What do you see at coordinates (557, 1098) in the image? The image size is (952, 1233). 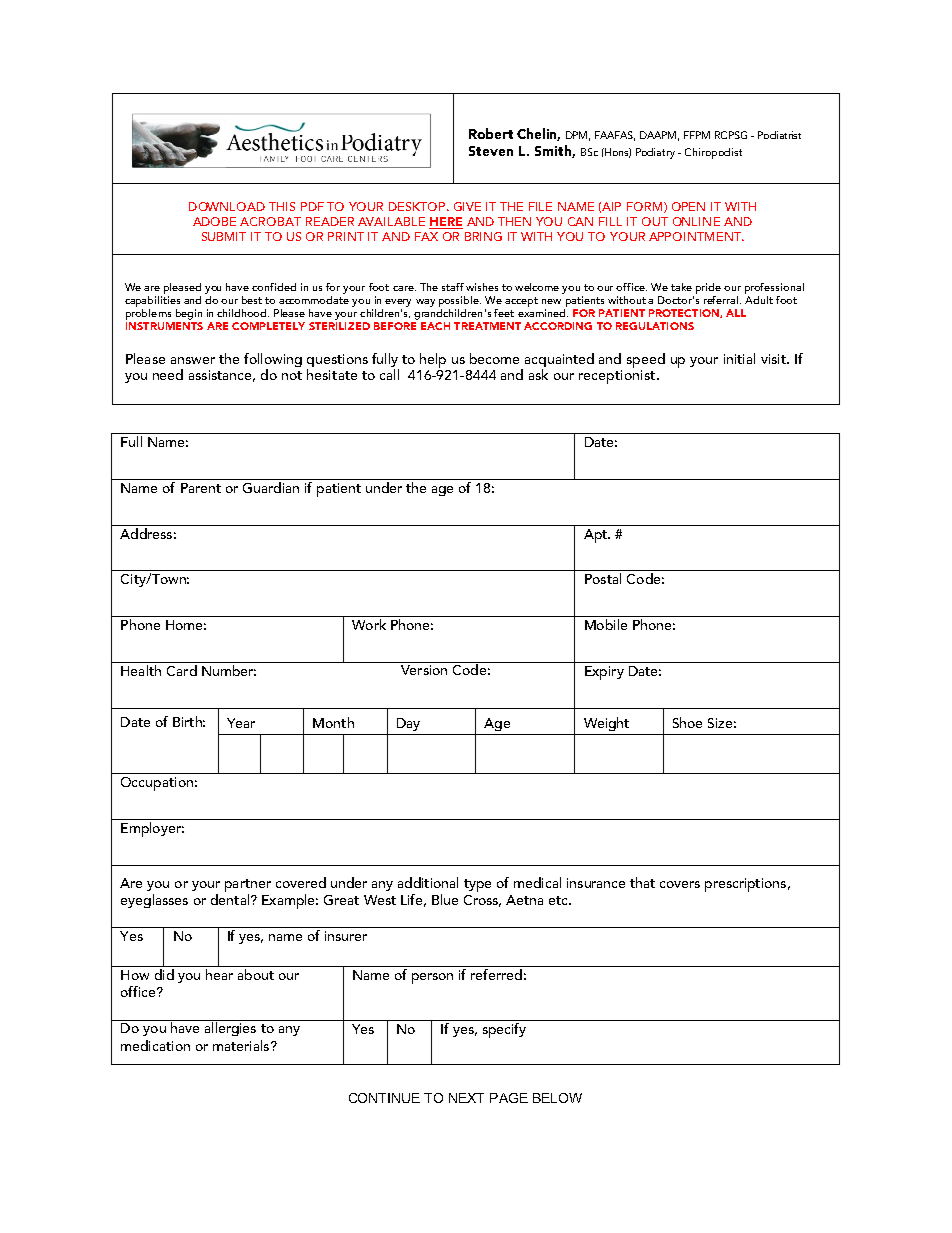 I see `BELOW` at bounding box center [557, 1098].
